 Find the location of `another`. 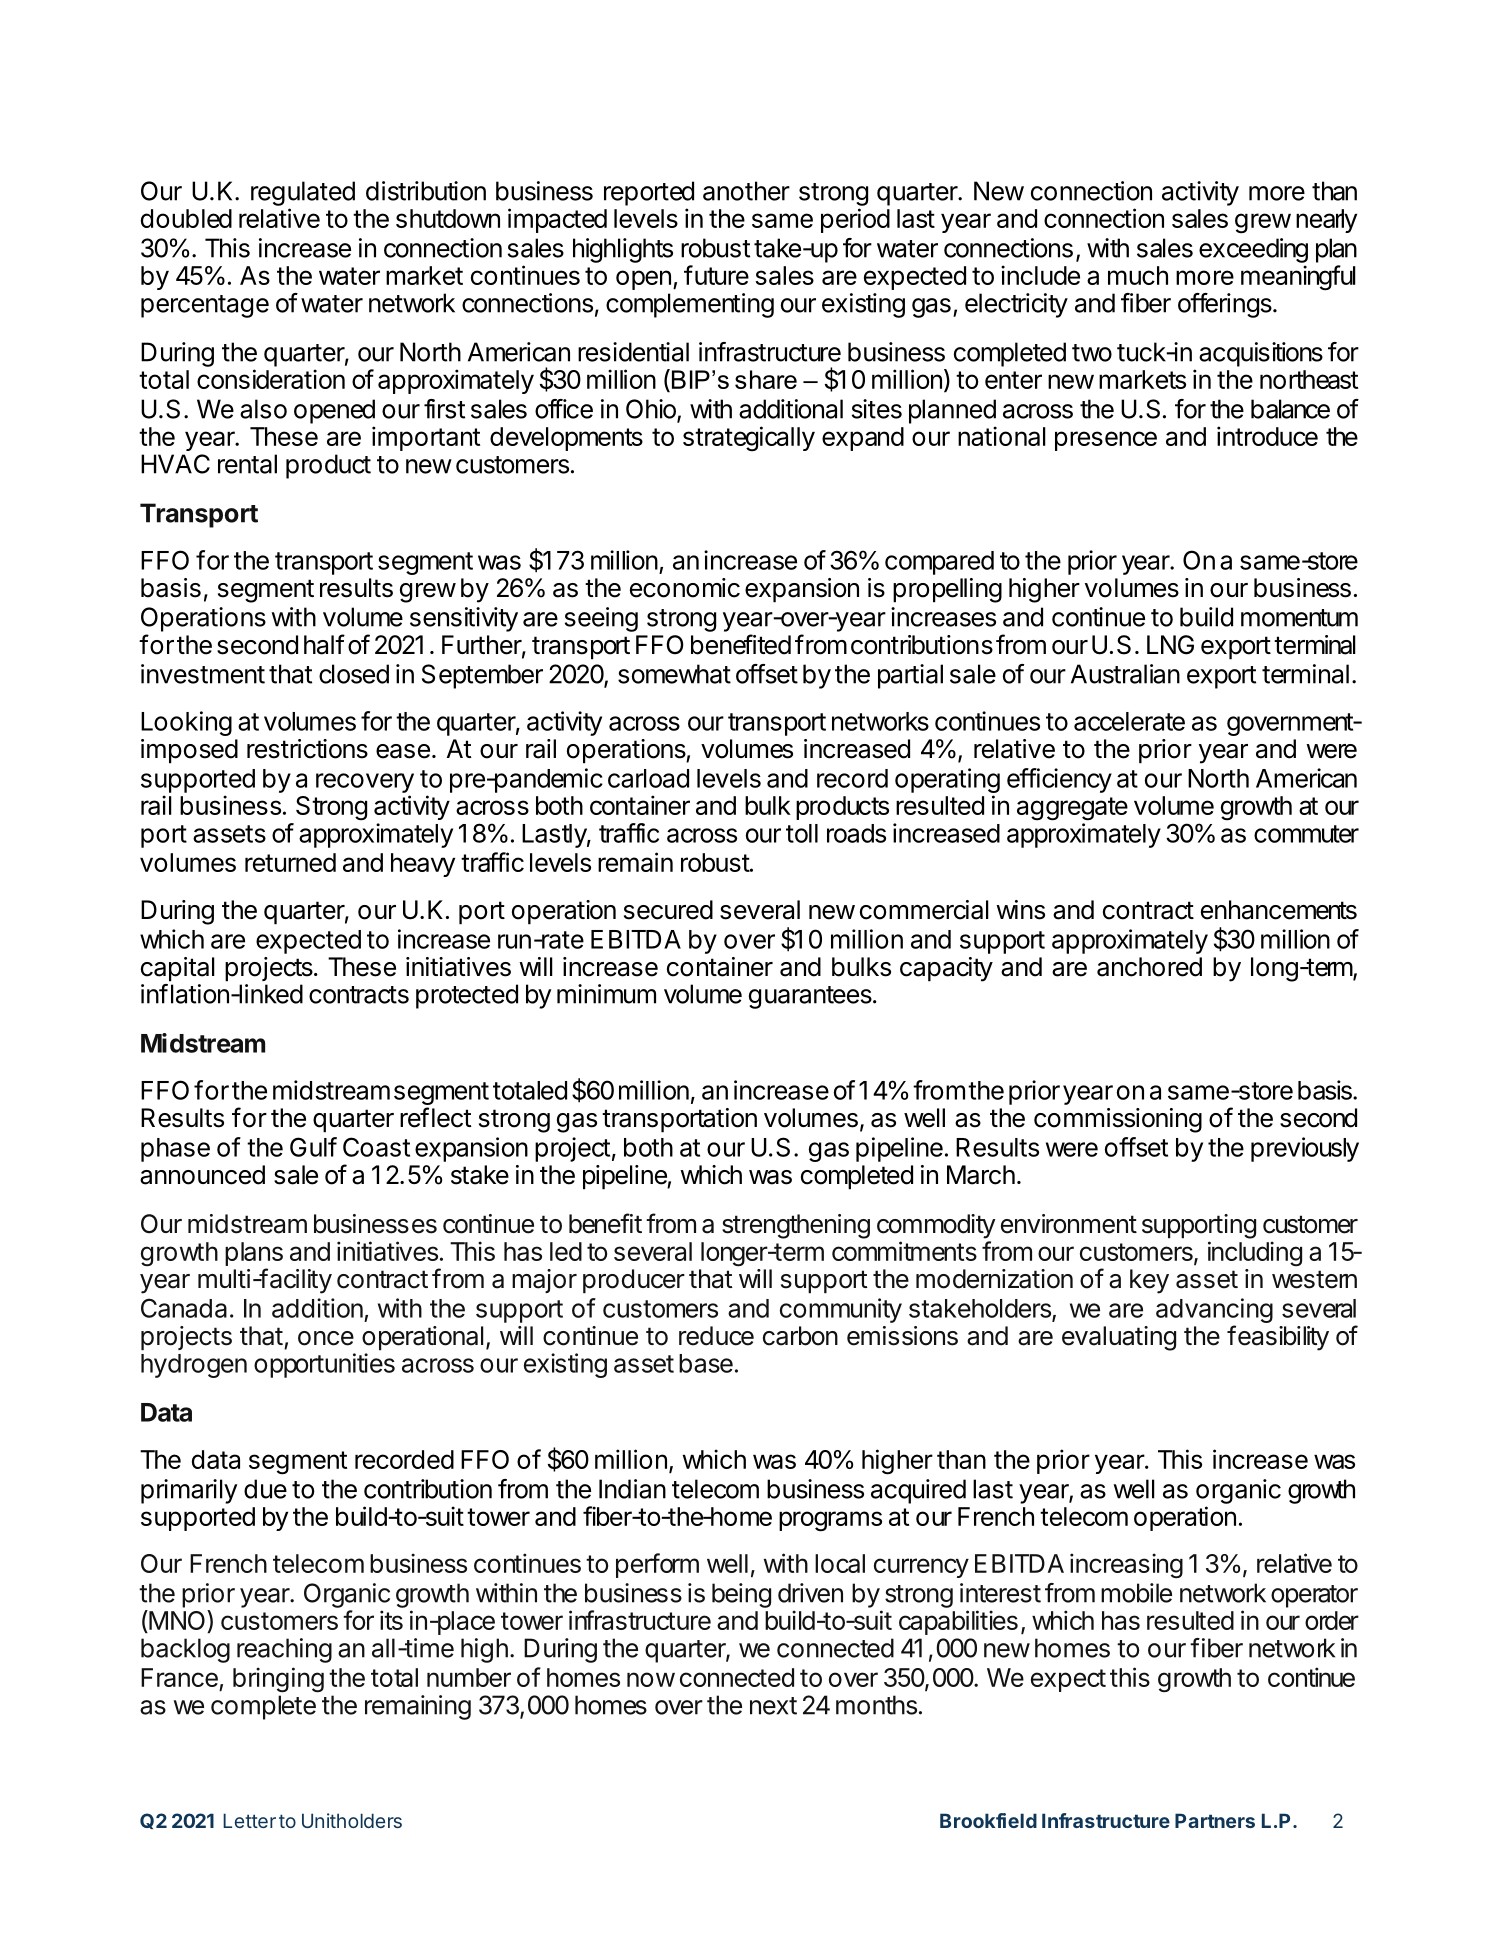

another is located at coordinates (746, 191).
